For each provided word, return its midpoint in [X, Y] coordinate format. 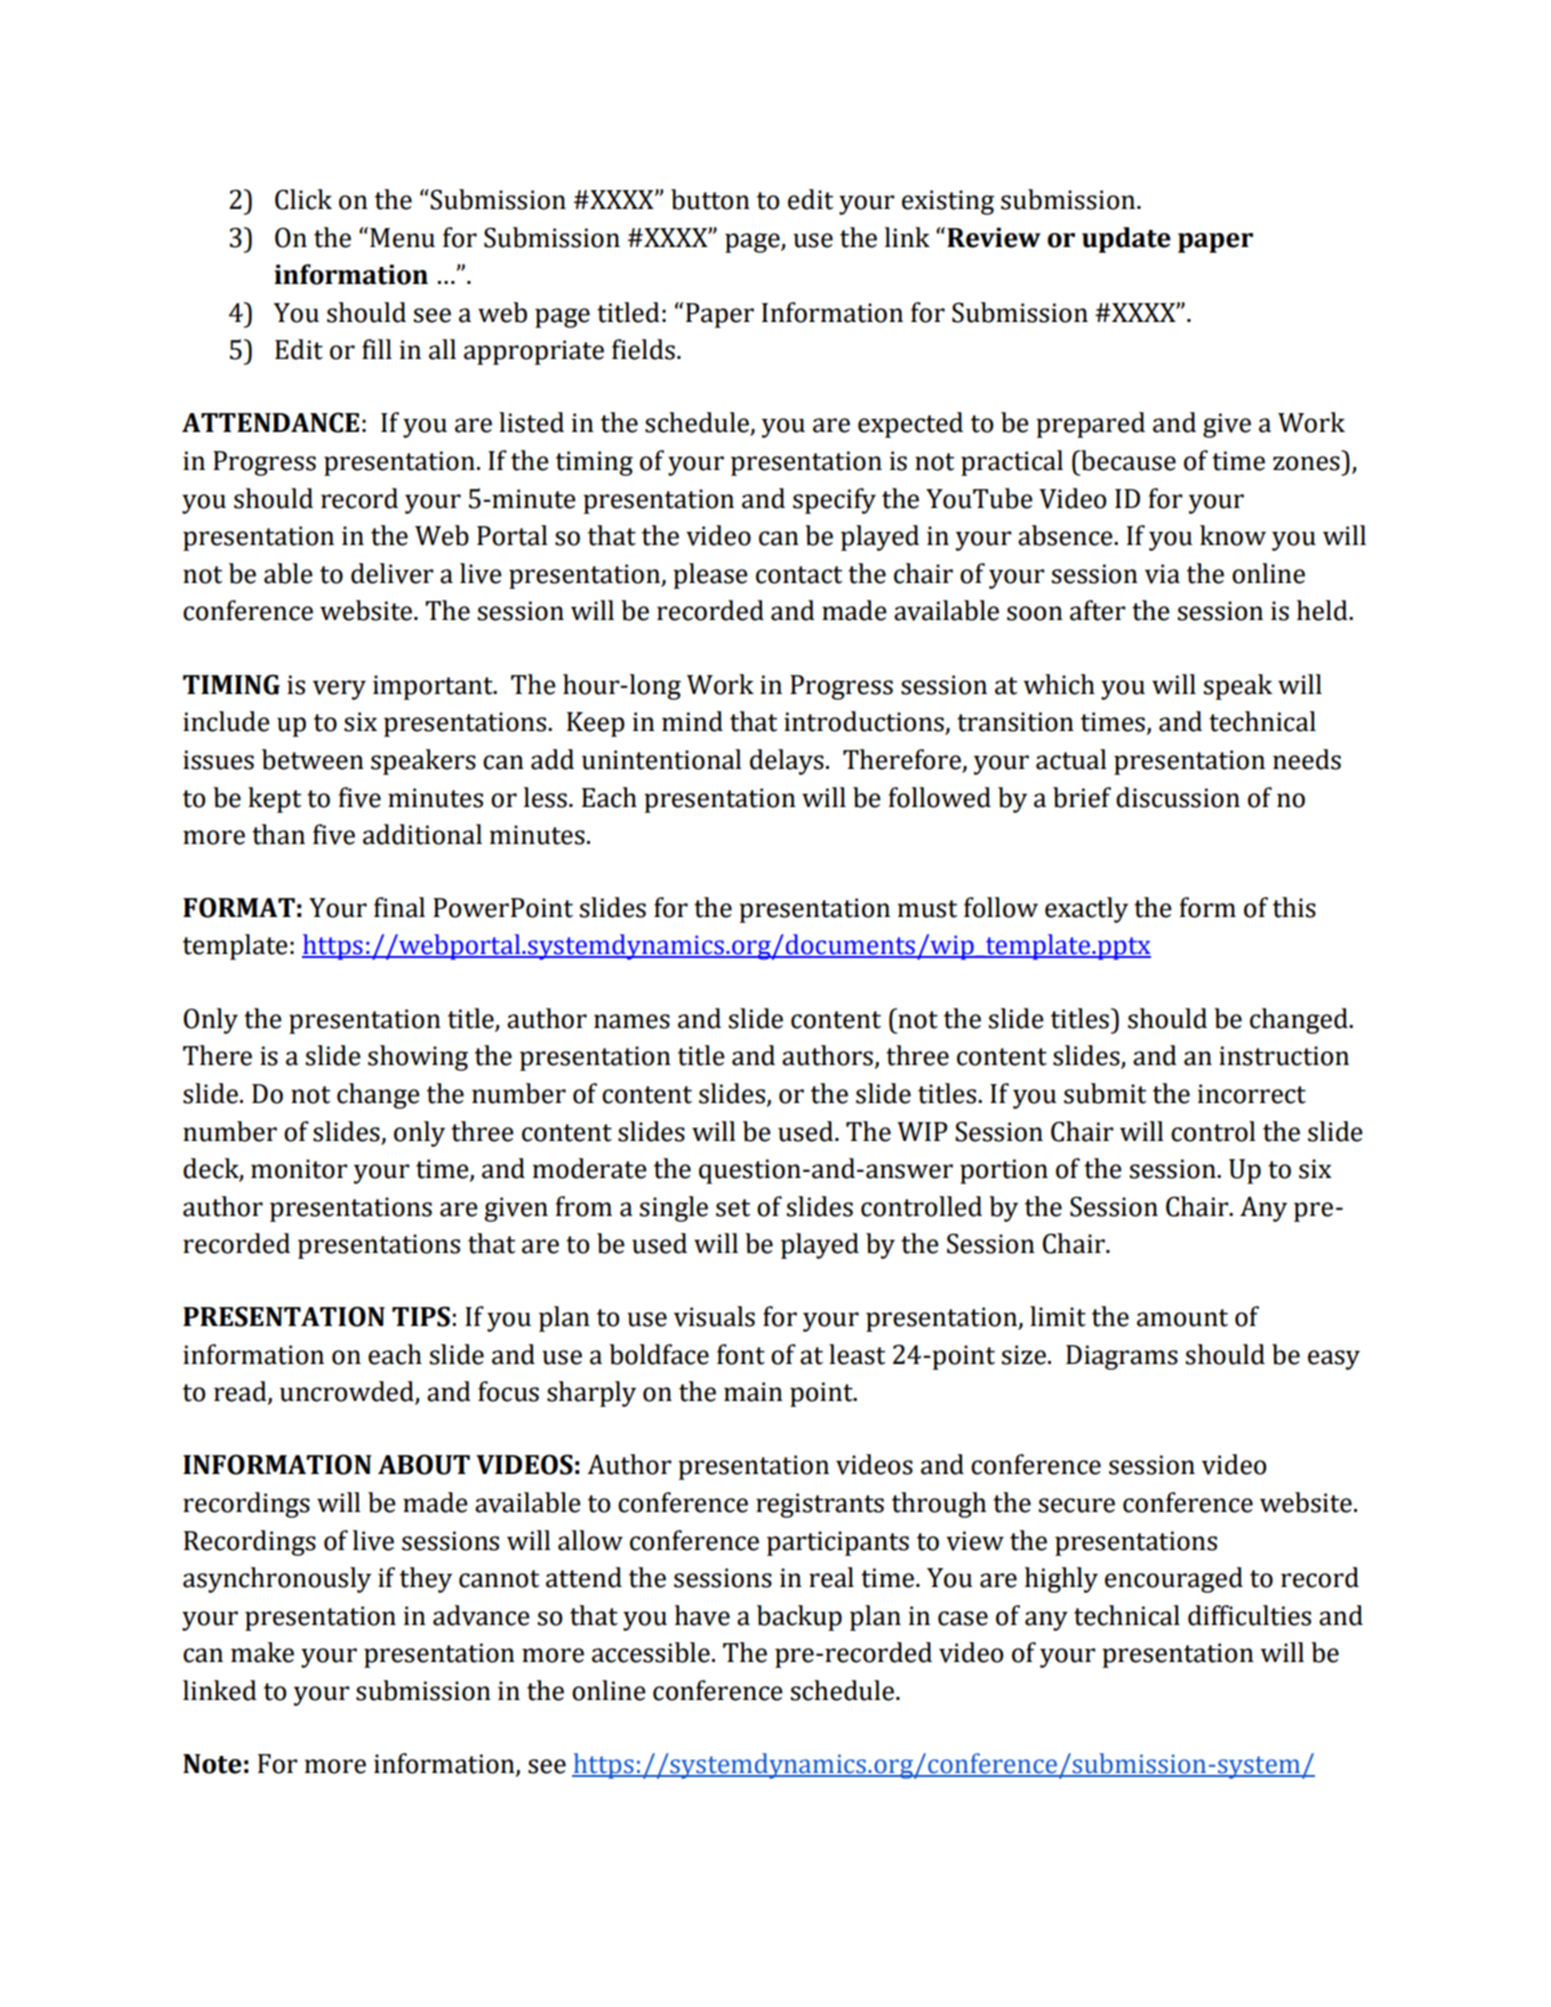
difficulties [1249, 1615]
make [262, 1652]
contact [799, 575]
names [632, 1021]
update [1126, 240]
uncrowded [348, 1392]
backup [799, 1618]
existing [948, 202]
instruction [1284, 1056]
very [339, 690]
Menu [402, 238]
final [399, 907]
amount [1182, 1318]
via [1162, 574]
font [741, 1354]
